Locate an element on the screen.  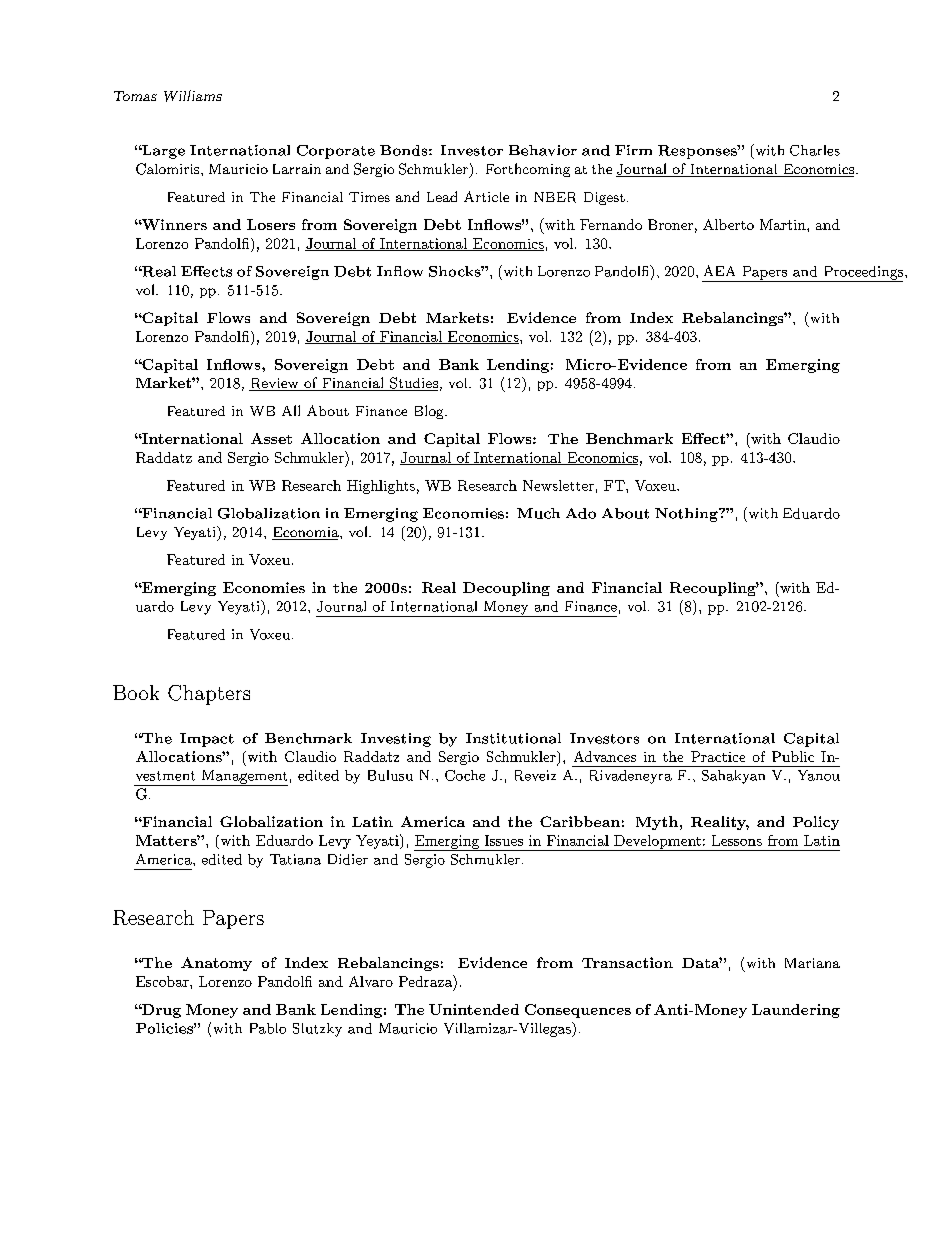
Charles is located at coordinates (815, 150).
